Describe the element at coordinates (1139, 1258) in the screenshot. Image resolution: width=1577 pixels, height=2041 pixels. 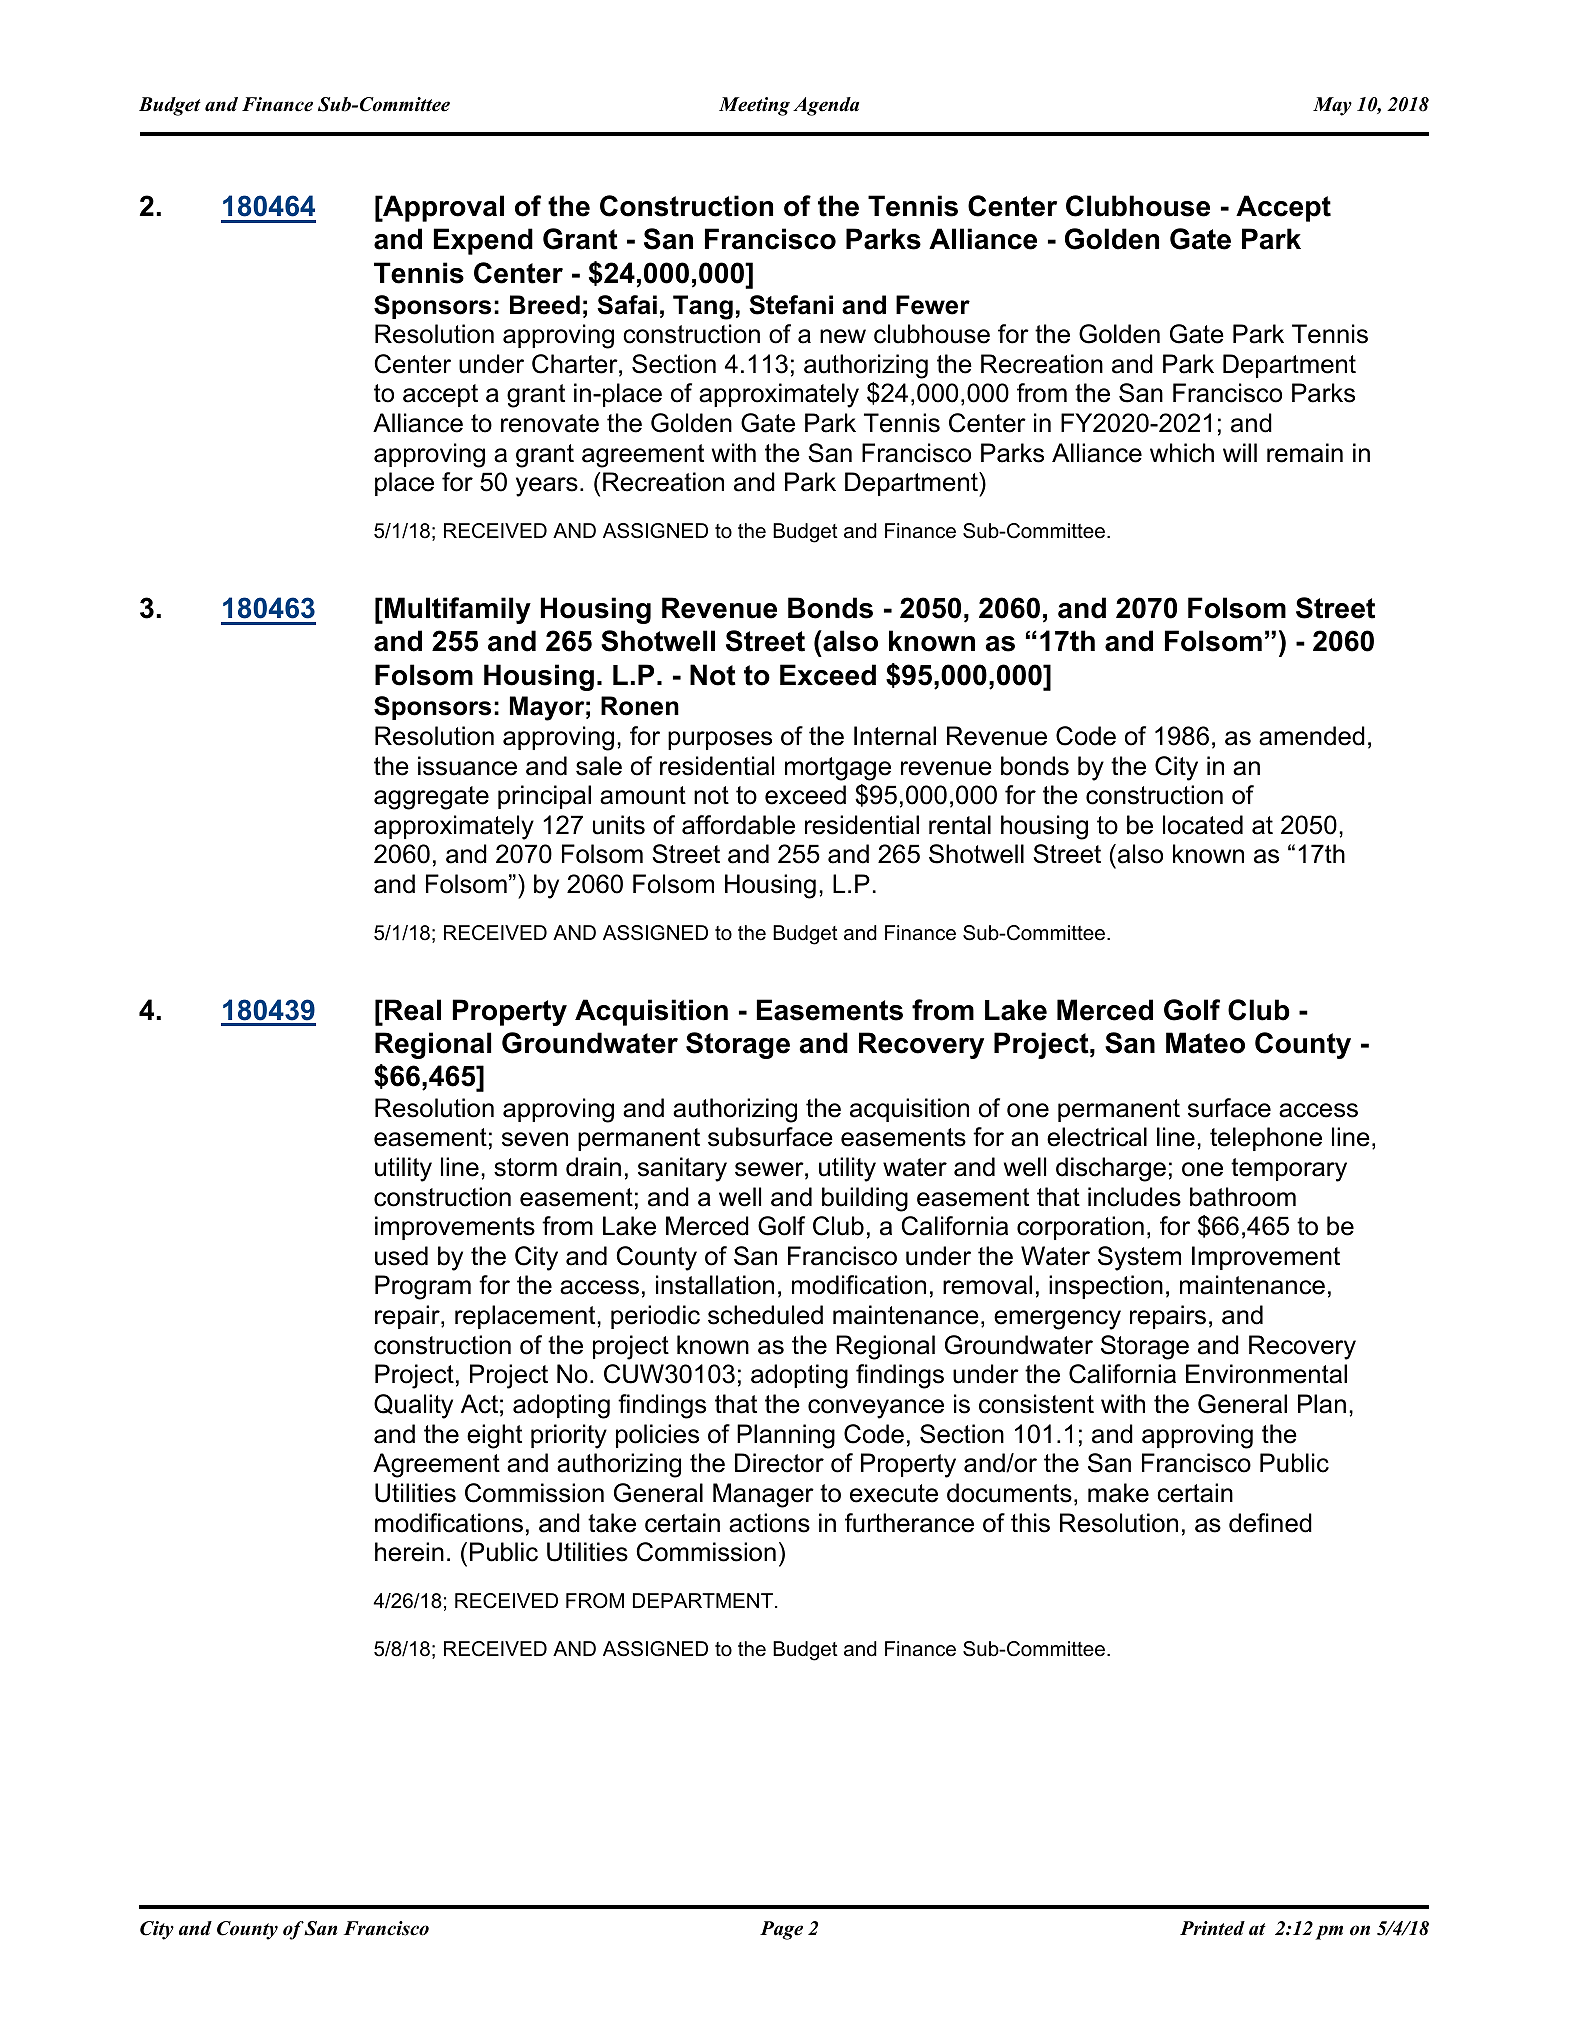
I see `System` at that location.
